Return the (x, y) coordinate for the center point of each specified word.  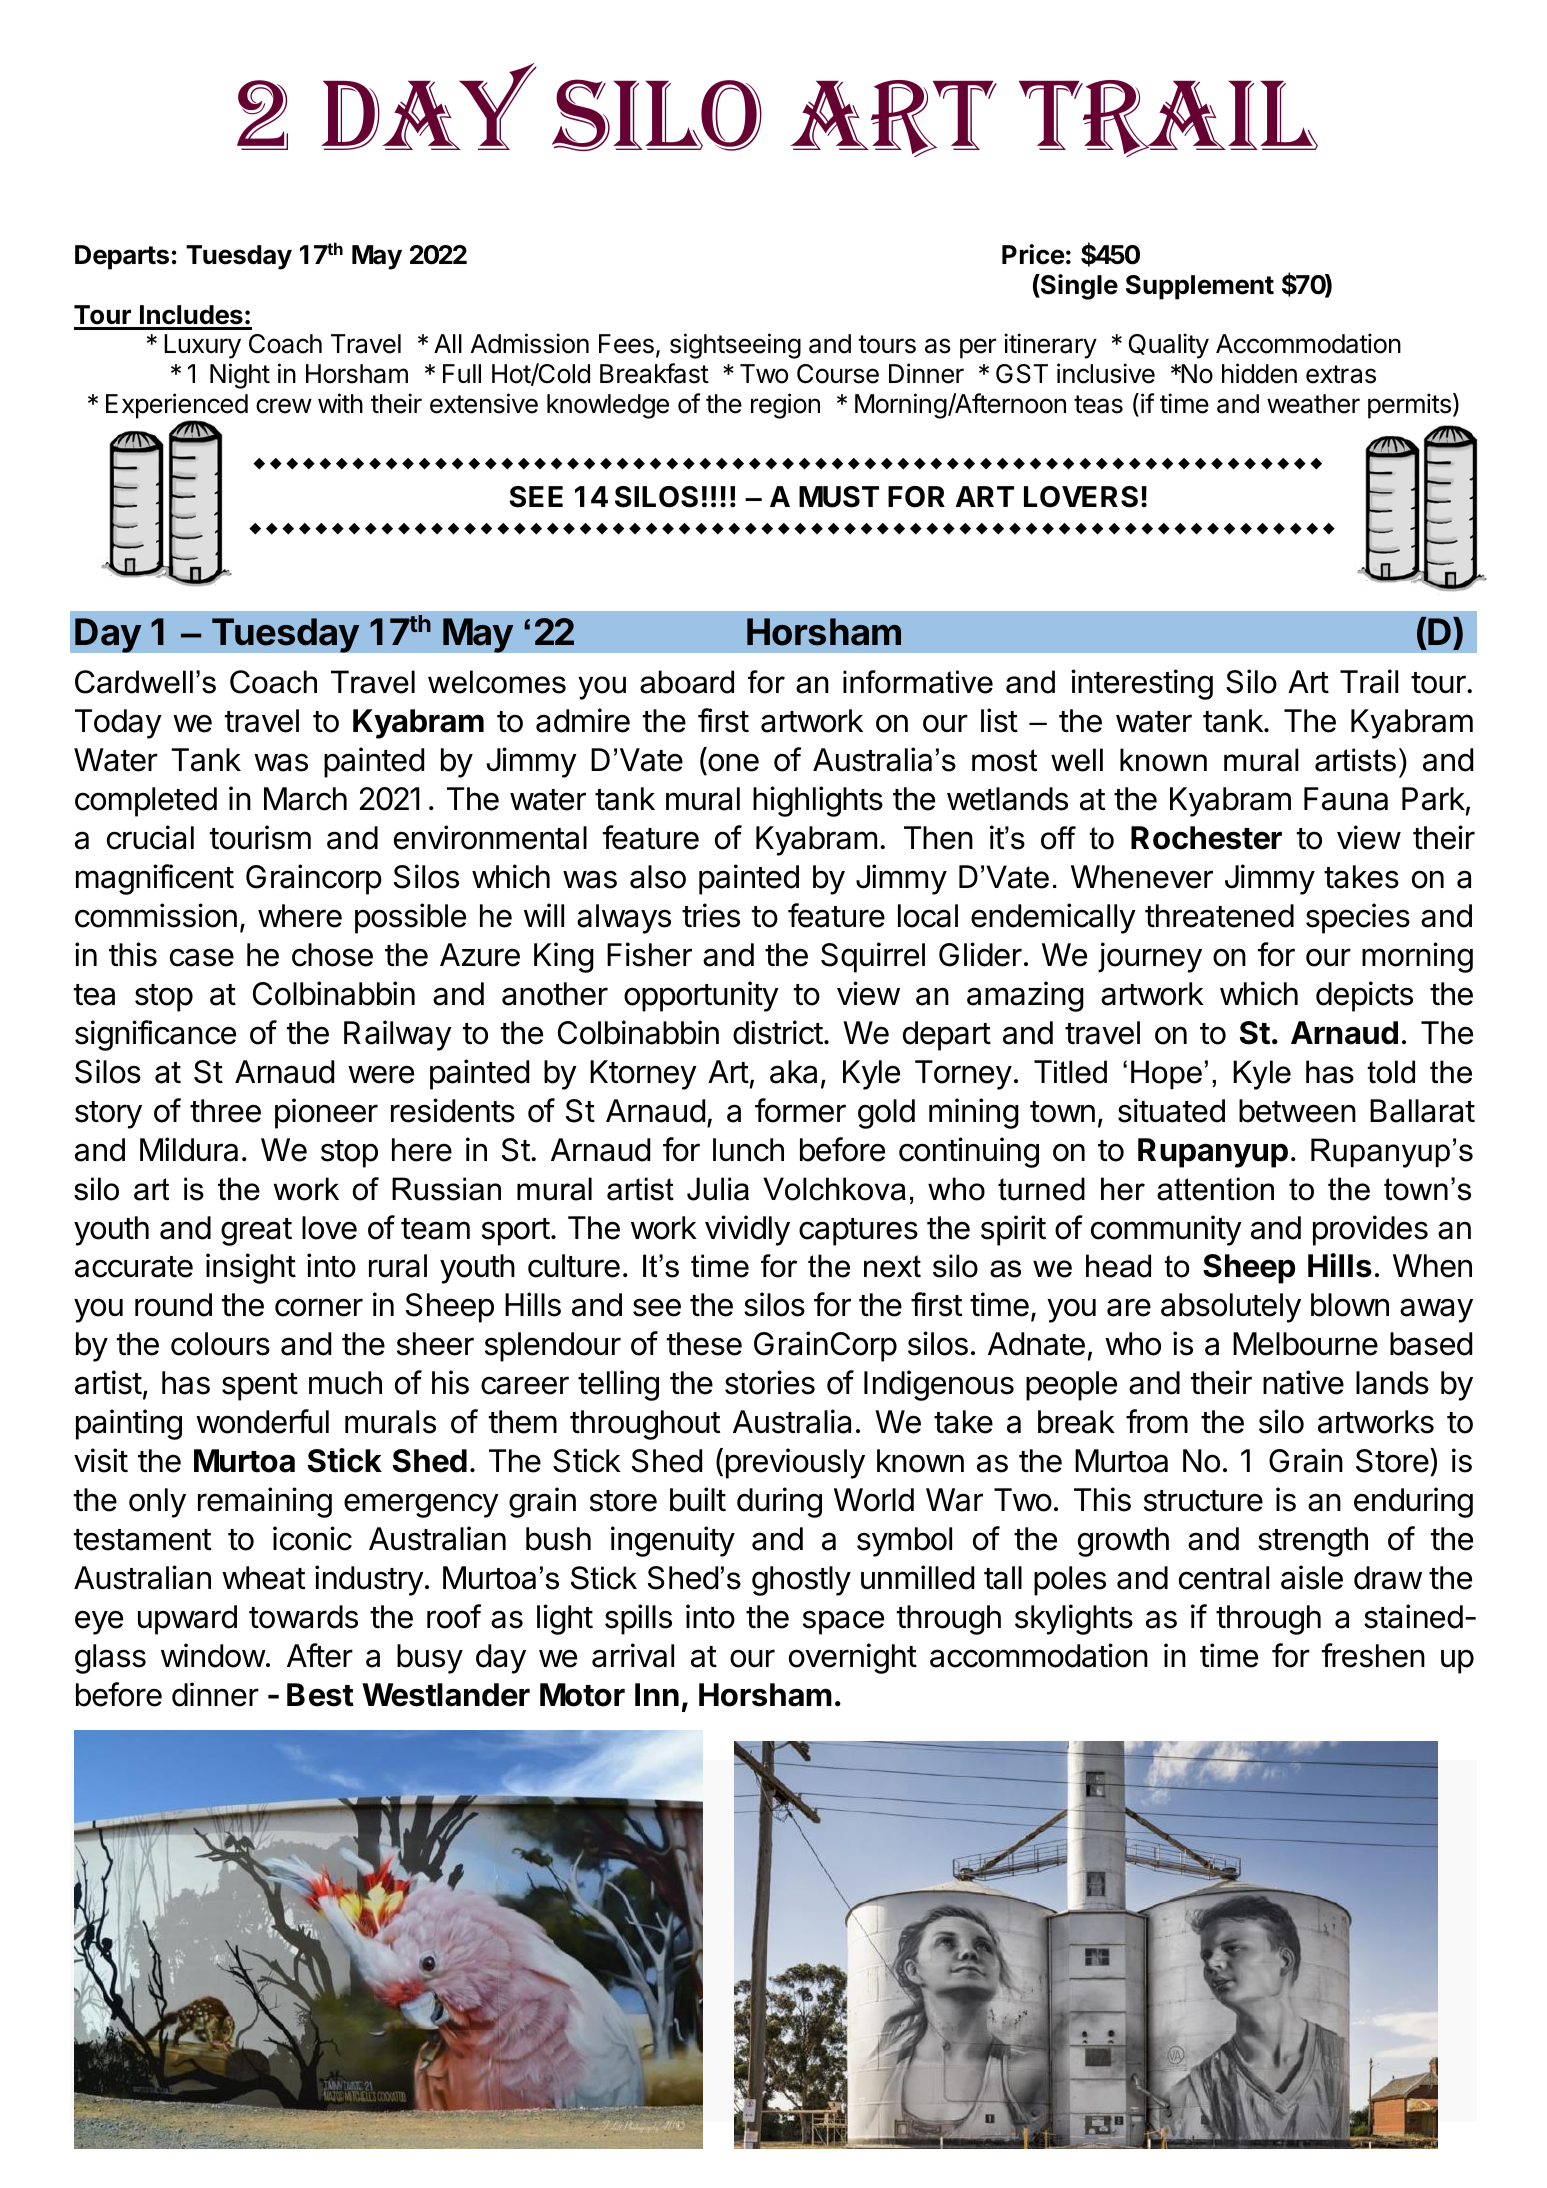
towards (303, 1617)
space (843, 1622)
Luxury (202, 346)
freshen (1373, 1655)
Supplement (1200, 287)
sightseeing (735, 346)
